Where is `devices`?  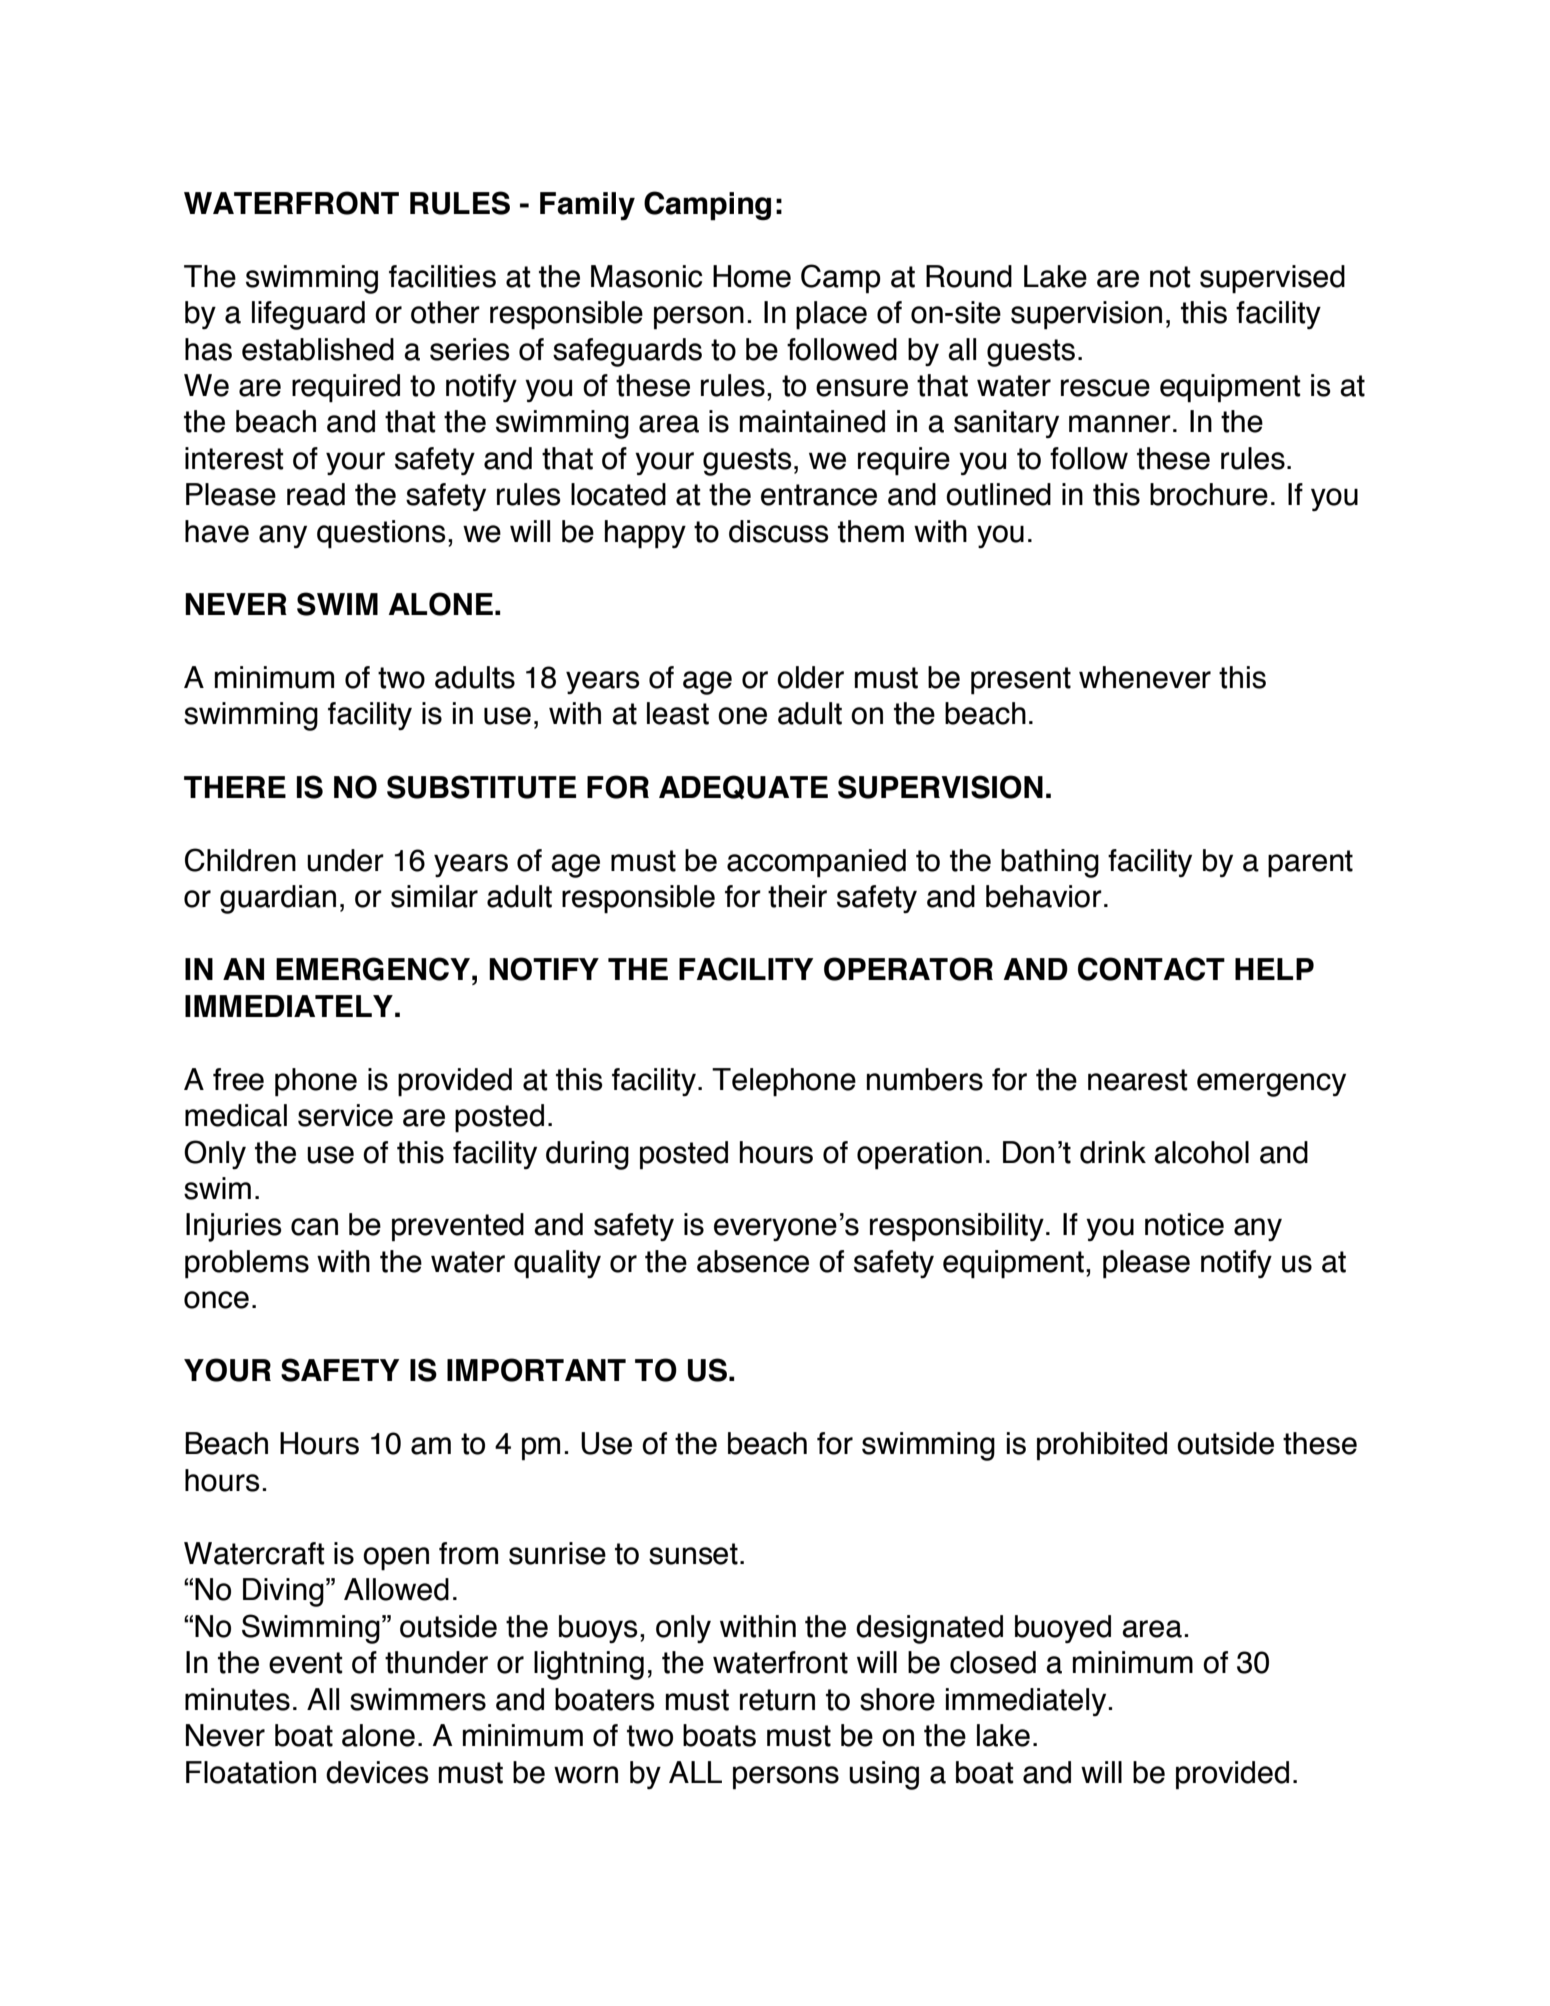
devices is located at coordinates (377, 1772).
